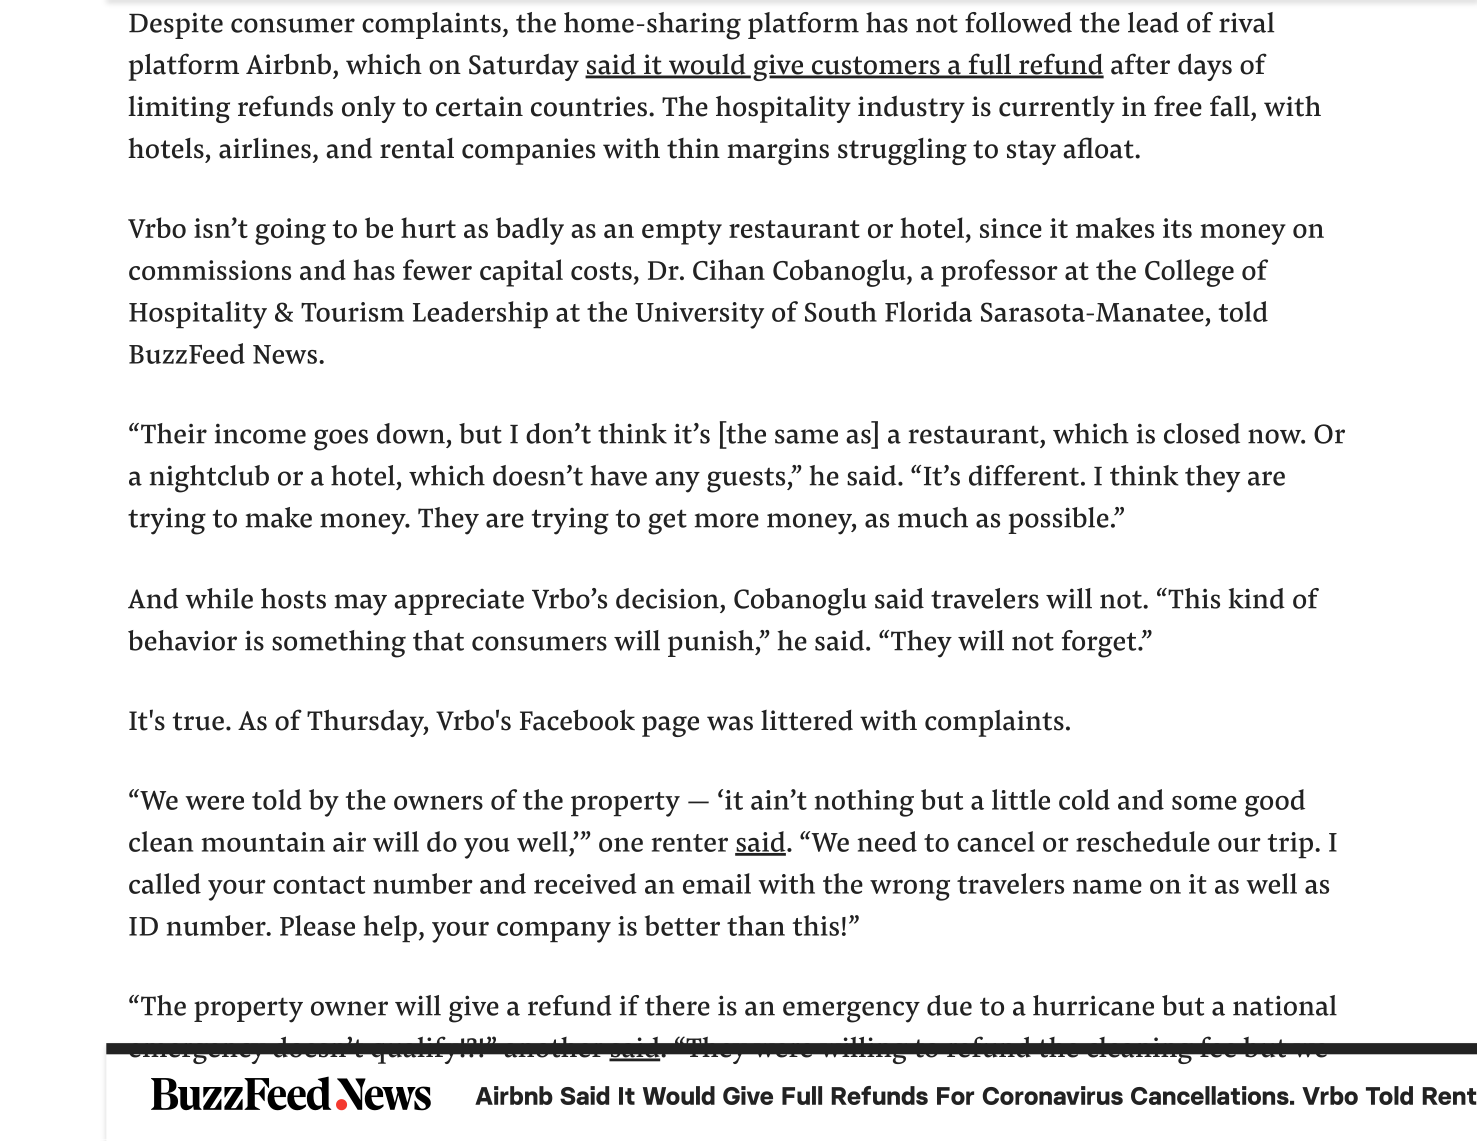 The image size is (1477, 1141). What do you see at coordinates (677, 1005) in the screenshot?
I see `there` at bounding box center [677, 1005].
